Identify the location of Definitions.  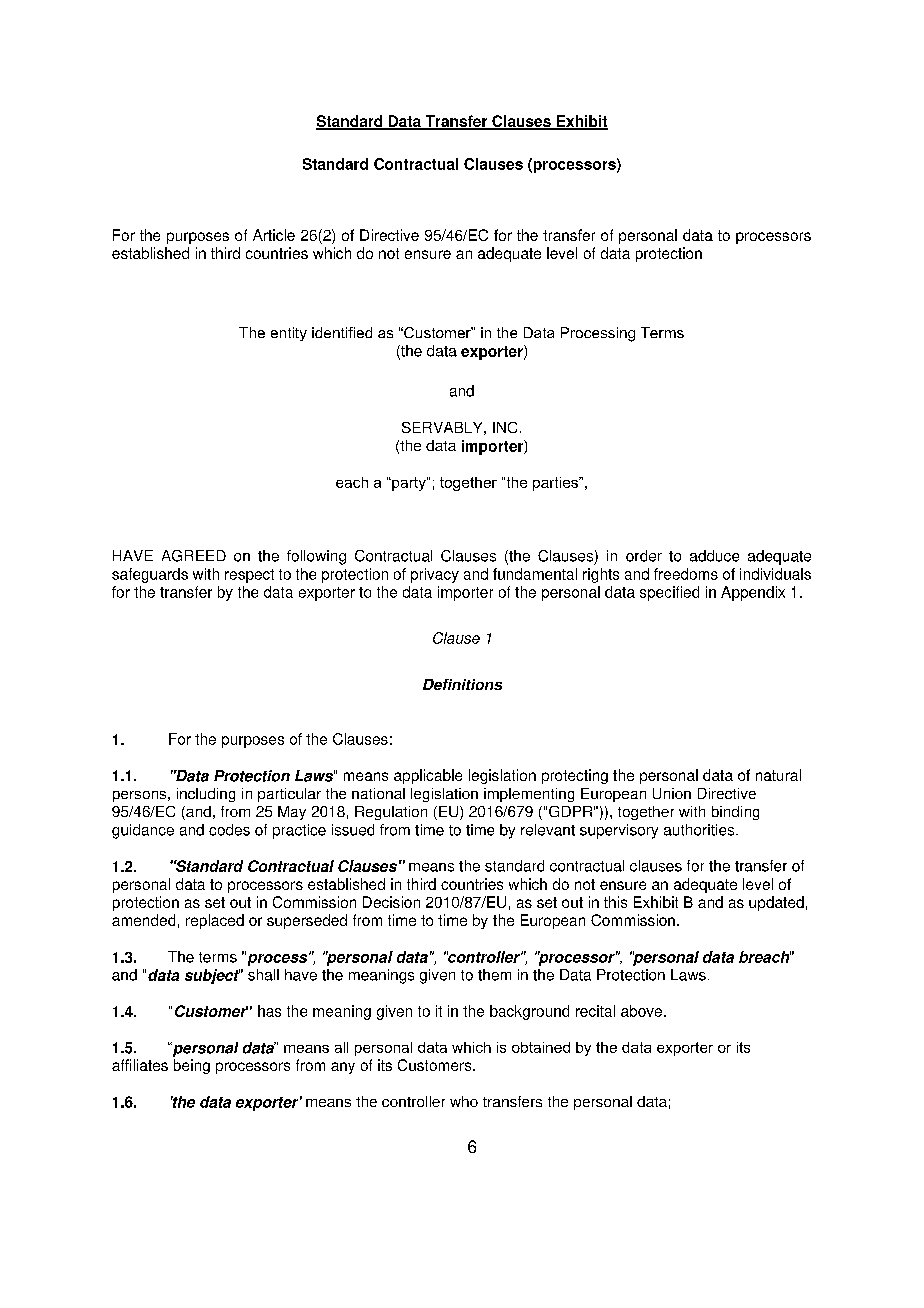
(462, 684).
